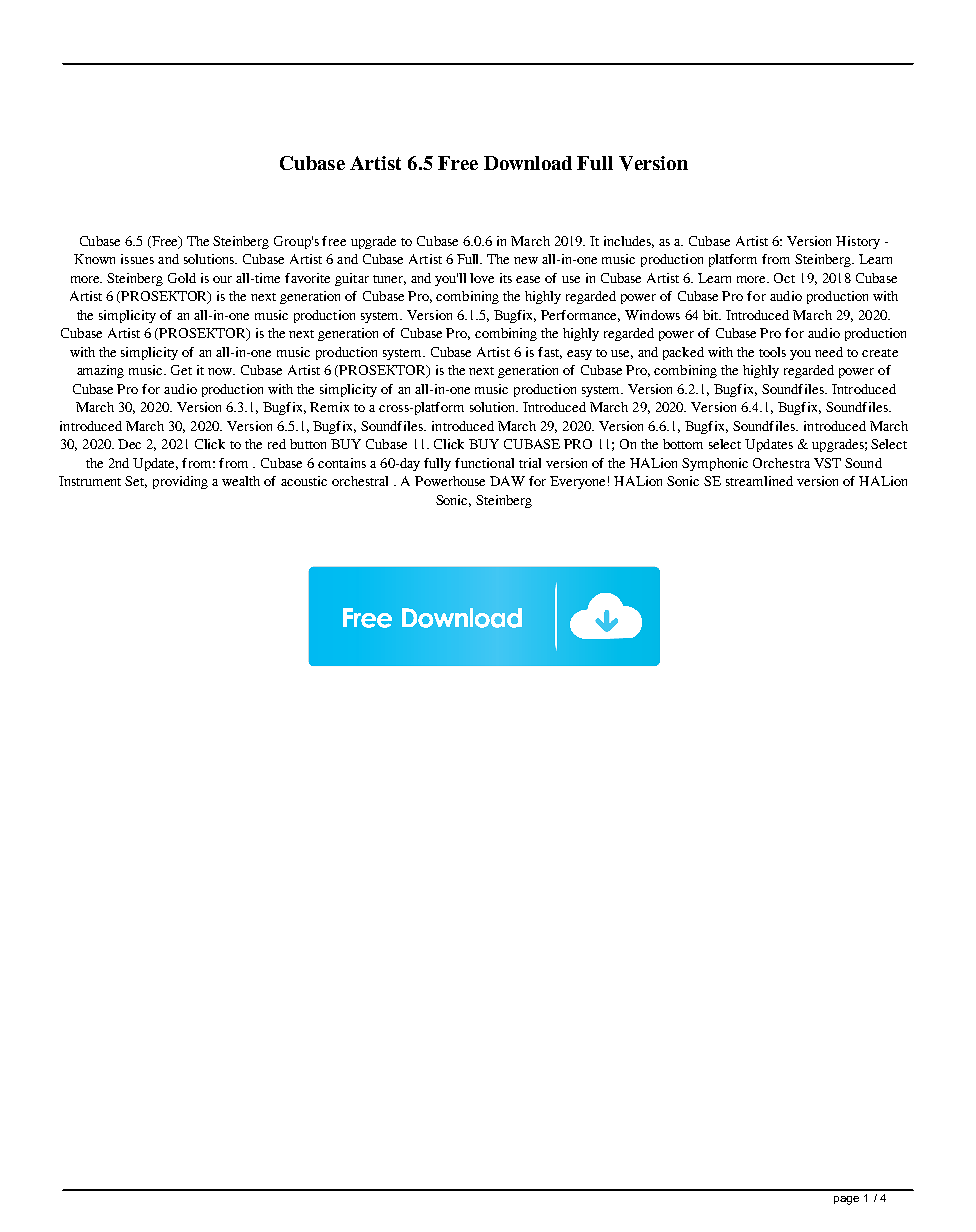  What do you see at coordinates (484, 463) in the image?
I see `functional` at bounding box center [484, 463].
